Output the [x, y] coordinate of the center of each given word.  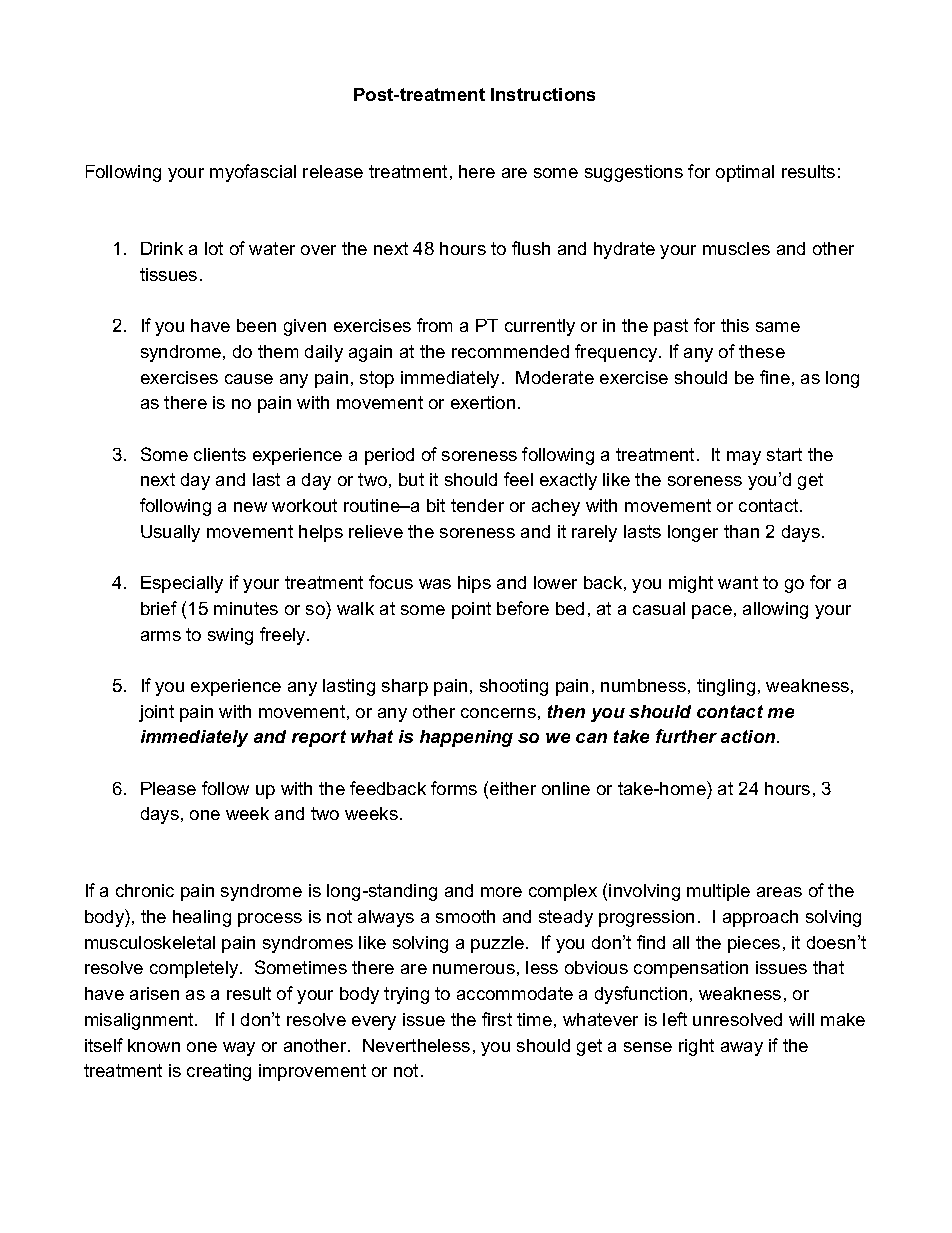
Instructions [543, 94]
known [154, 1045]
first [497, 1019]
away [742, 1049]
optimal [745, 173]
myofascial [253, 173]
